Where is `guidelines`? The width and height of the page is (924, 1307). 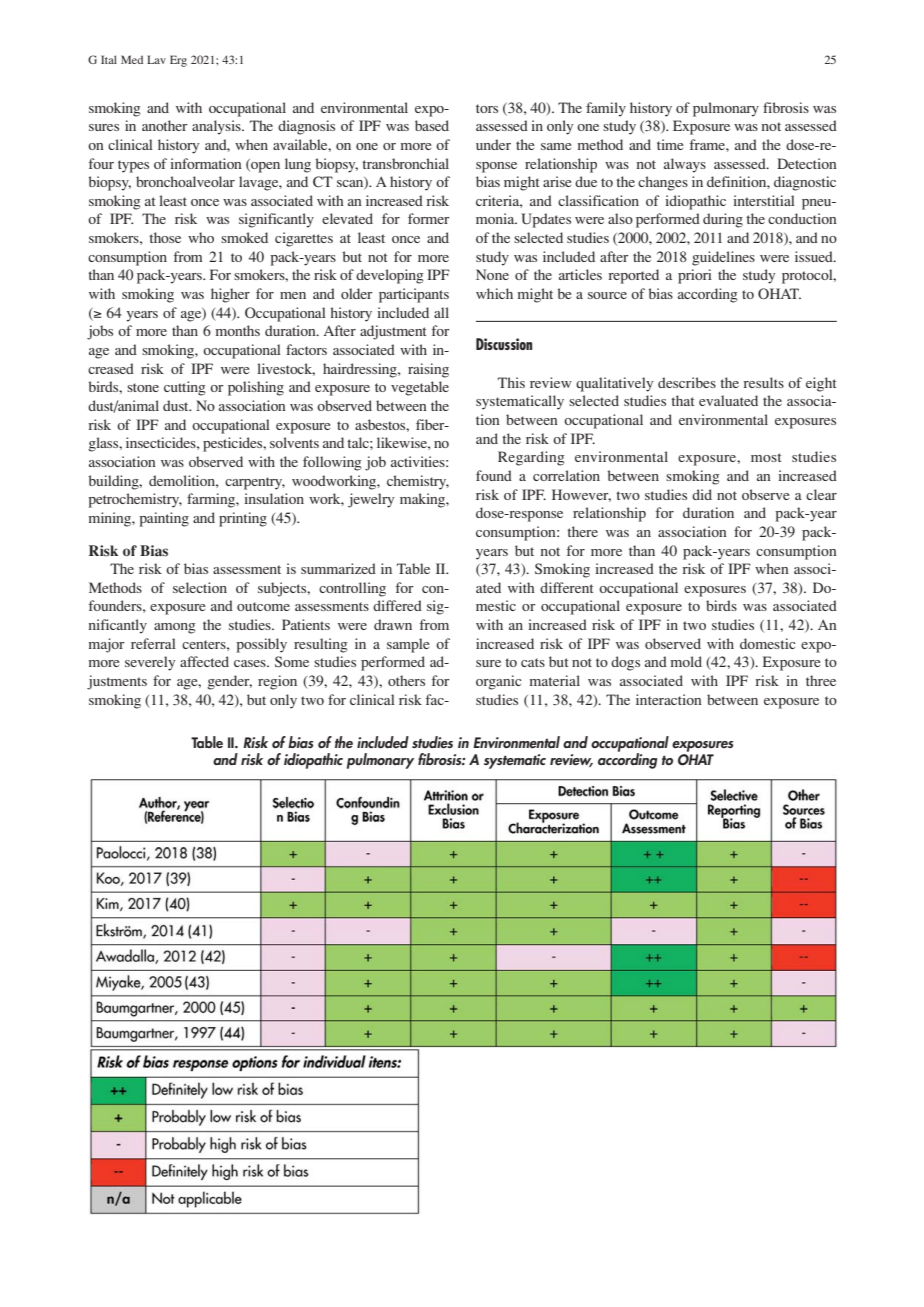 guidelines is located at coordinates (723, 258).
